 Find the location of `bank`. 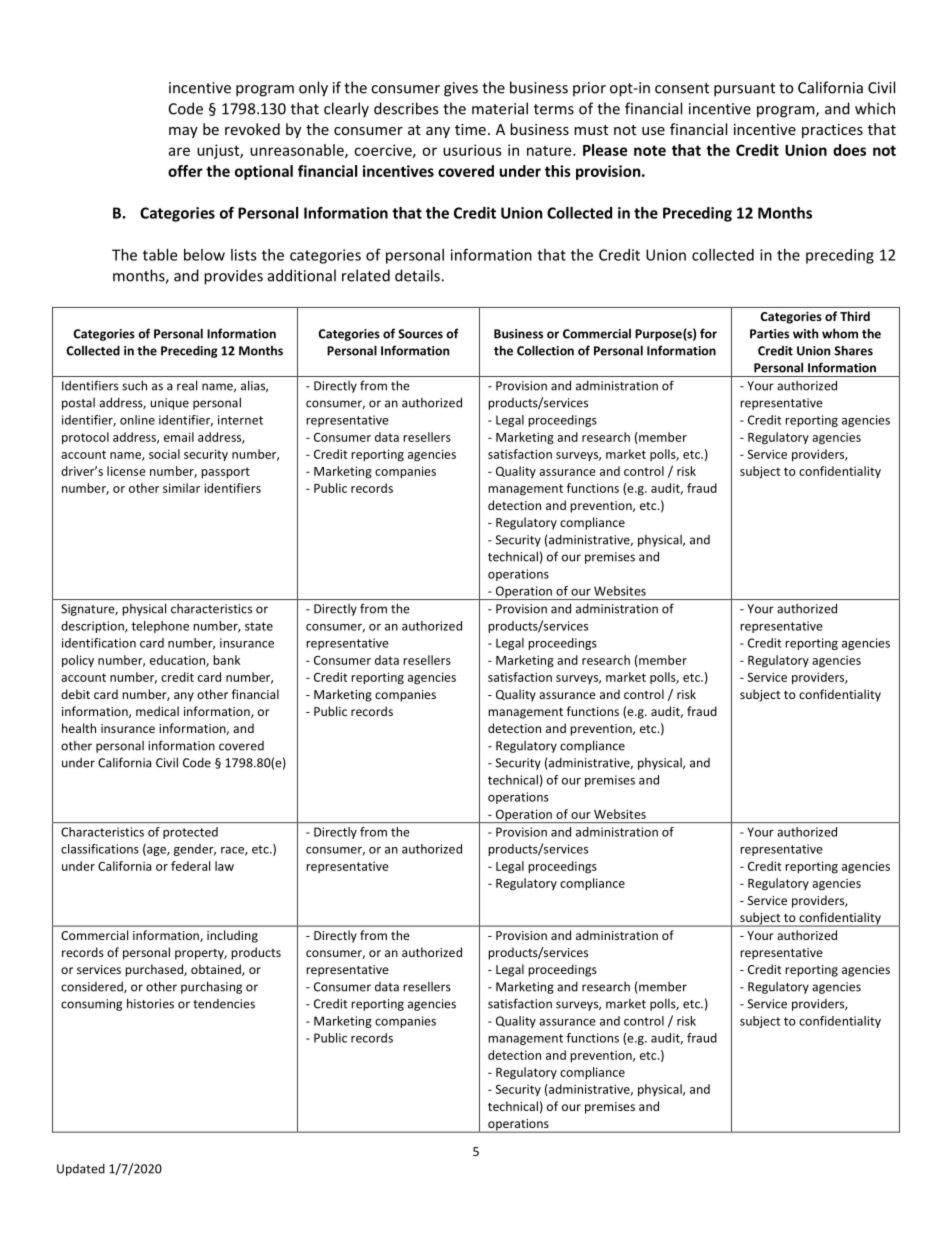

bank is located at coordinates (226, 660).
